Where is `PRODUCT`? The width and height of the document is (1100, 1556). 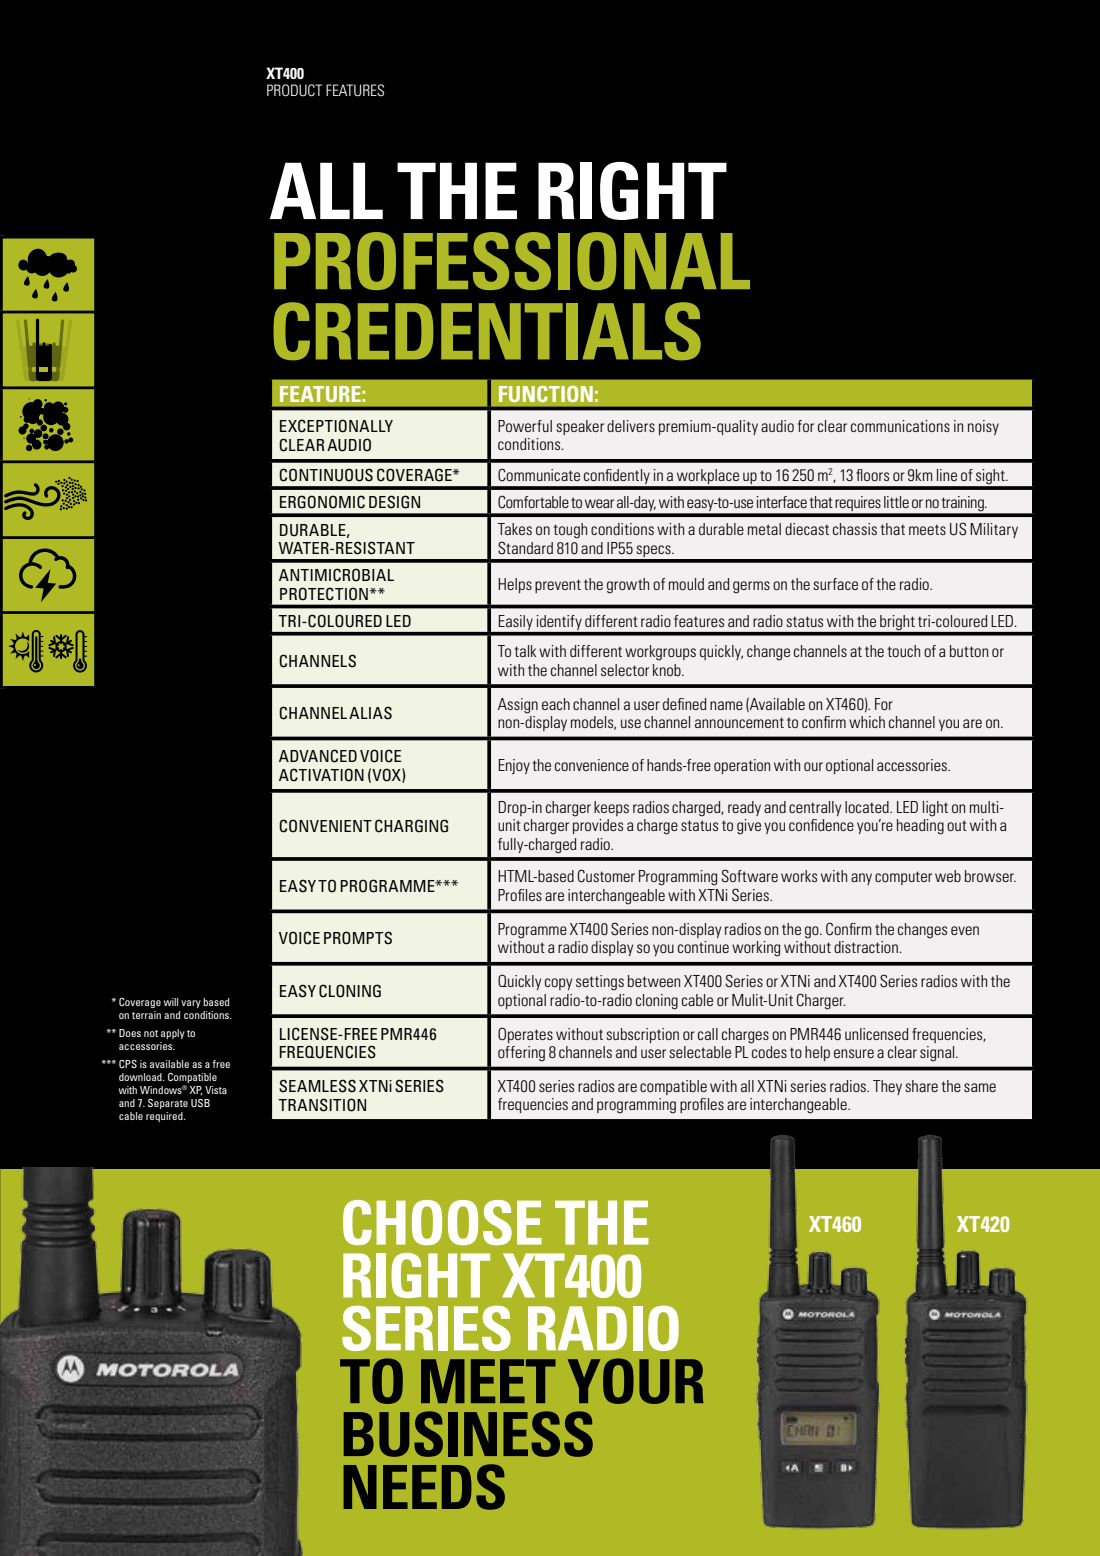
PRODUCT is located at coordinates (294, 90).
